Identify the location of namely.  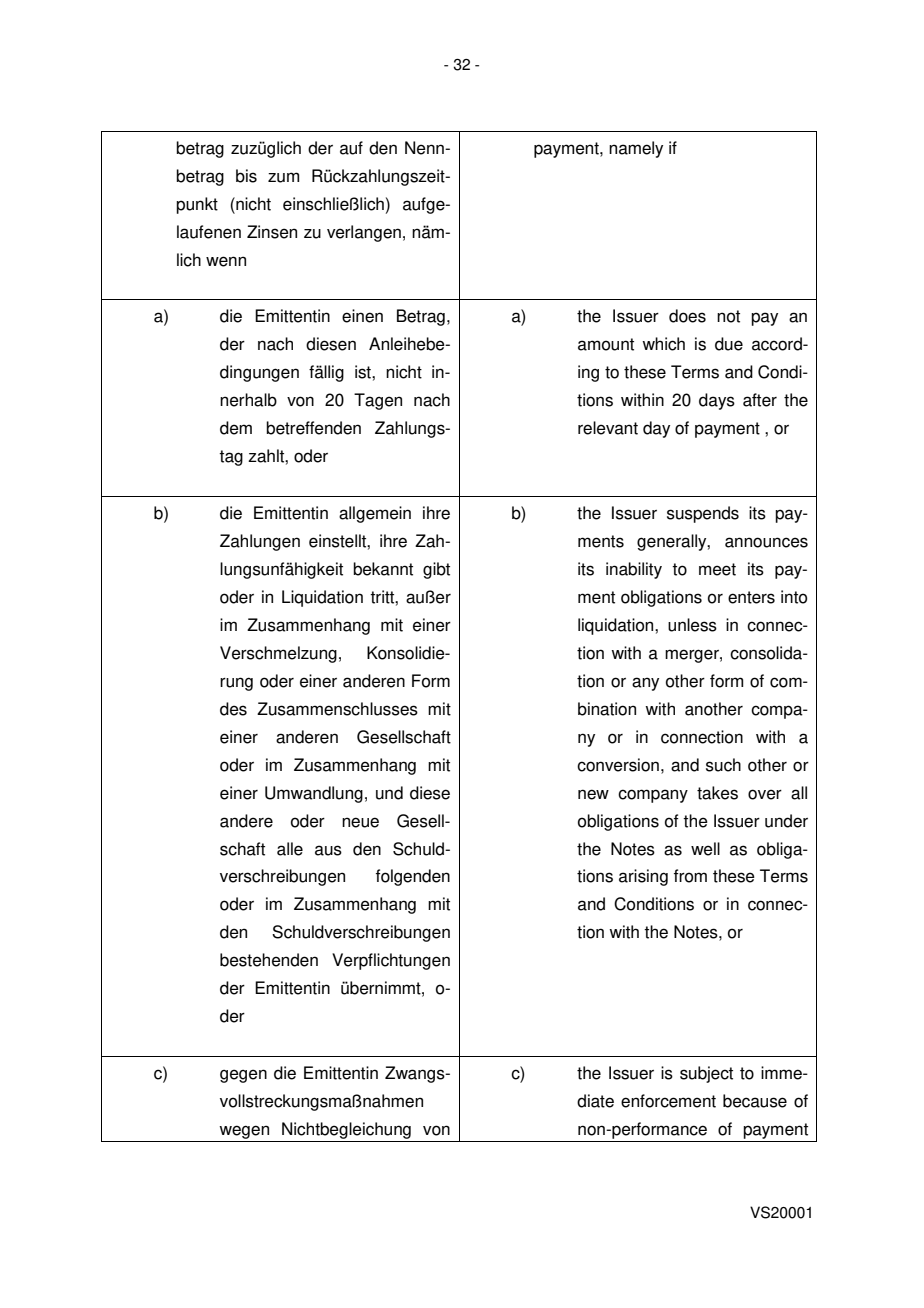
(636, 149).
